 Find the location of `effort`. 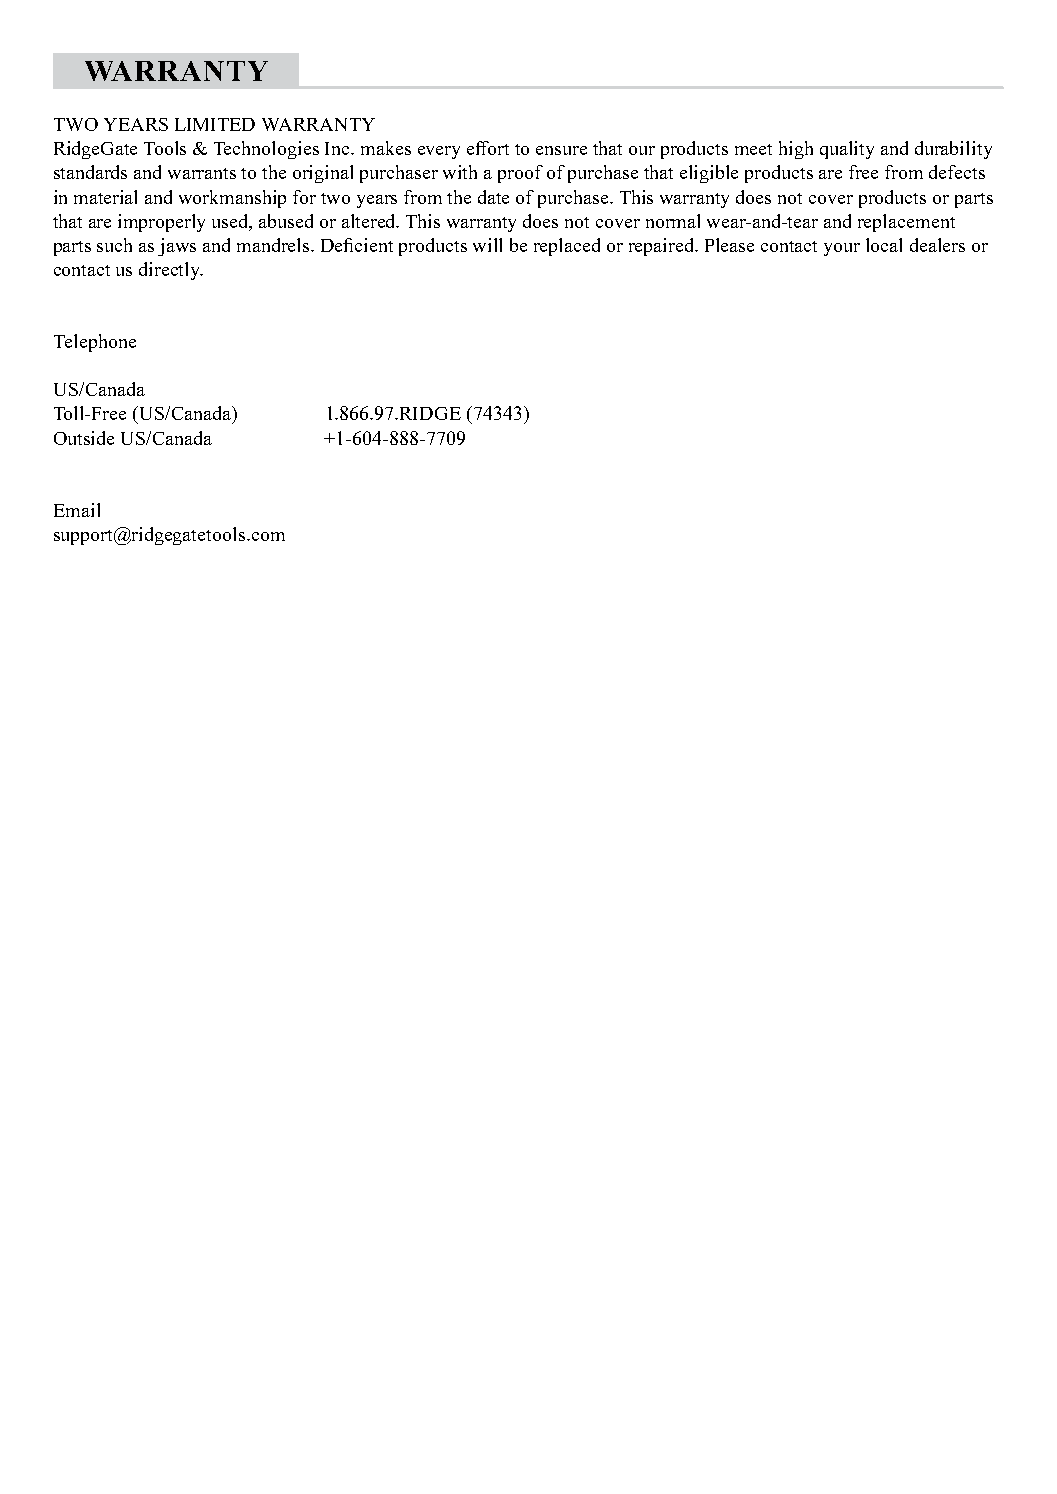

effort is located at coordinates (488, 148).
